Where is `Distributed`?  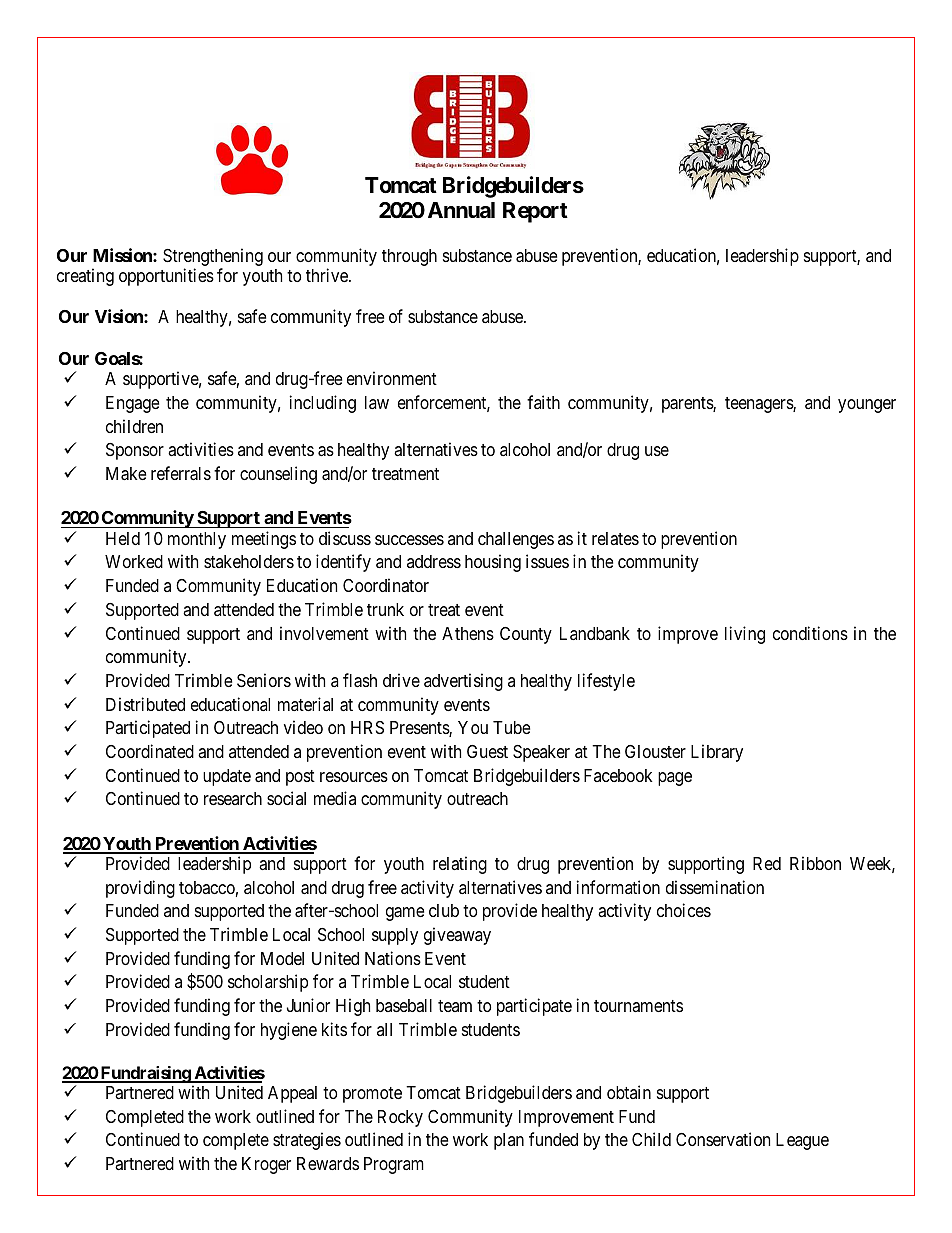
Distributed is located at coordinates (145, 704).
